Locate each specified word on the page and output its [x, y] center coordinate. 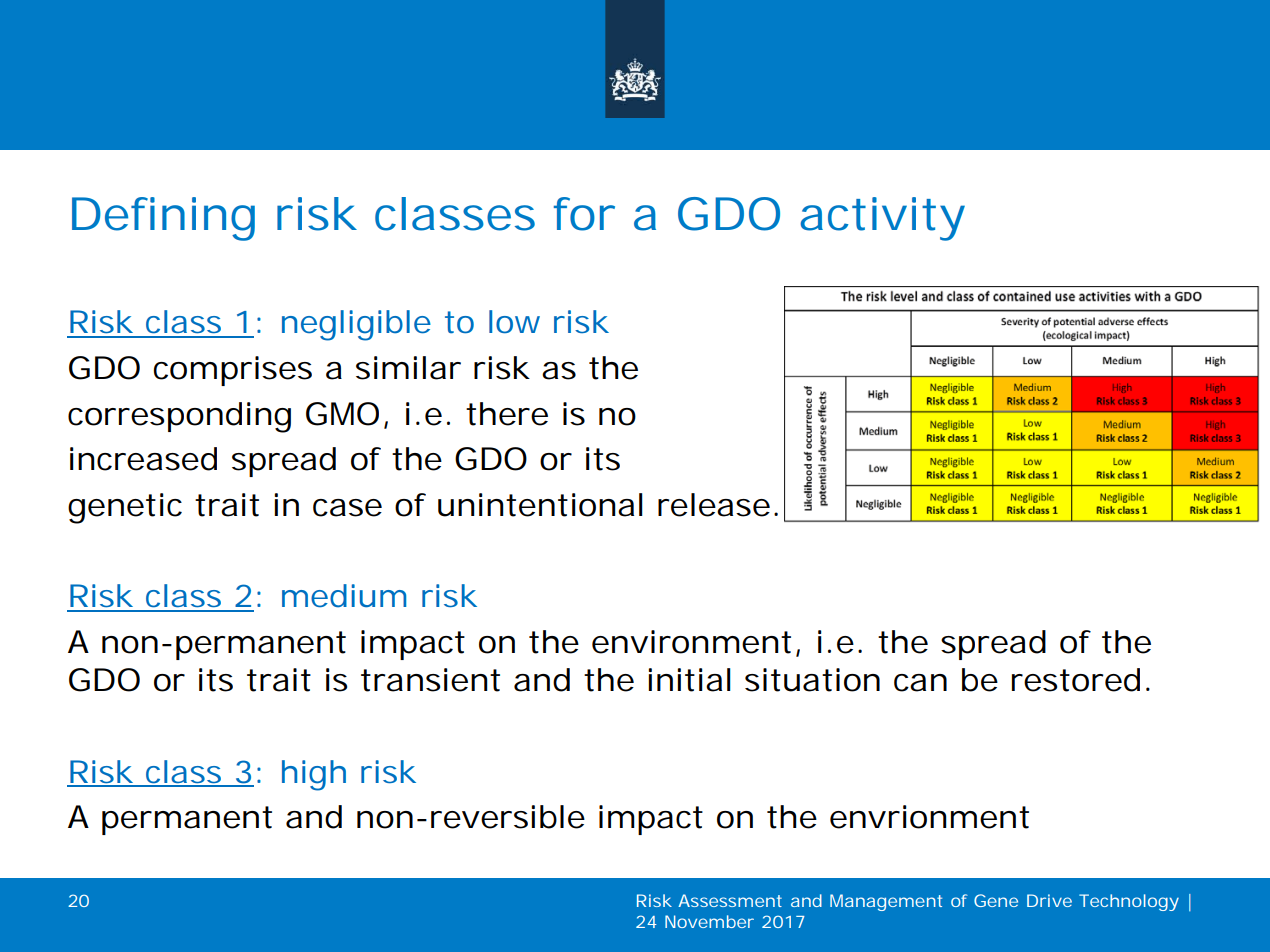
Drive [1049, 900]
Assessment [730, 900]
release [714, 505]
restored [1076, 680]
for [584, 214]
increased [143, 459]
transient [430, 680]
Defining [163, 219]
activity [882, 219]
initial [689, 680]
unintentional [540, 505]
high [314, 775]
